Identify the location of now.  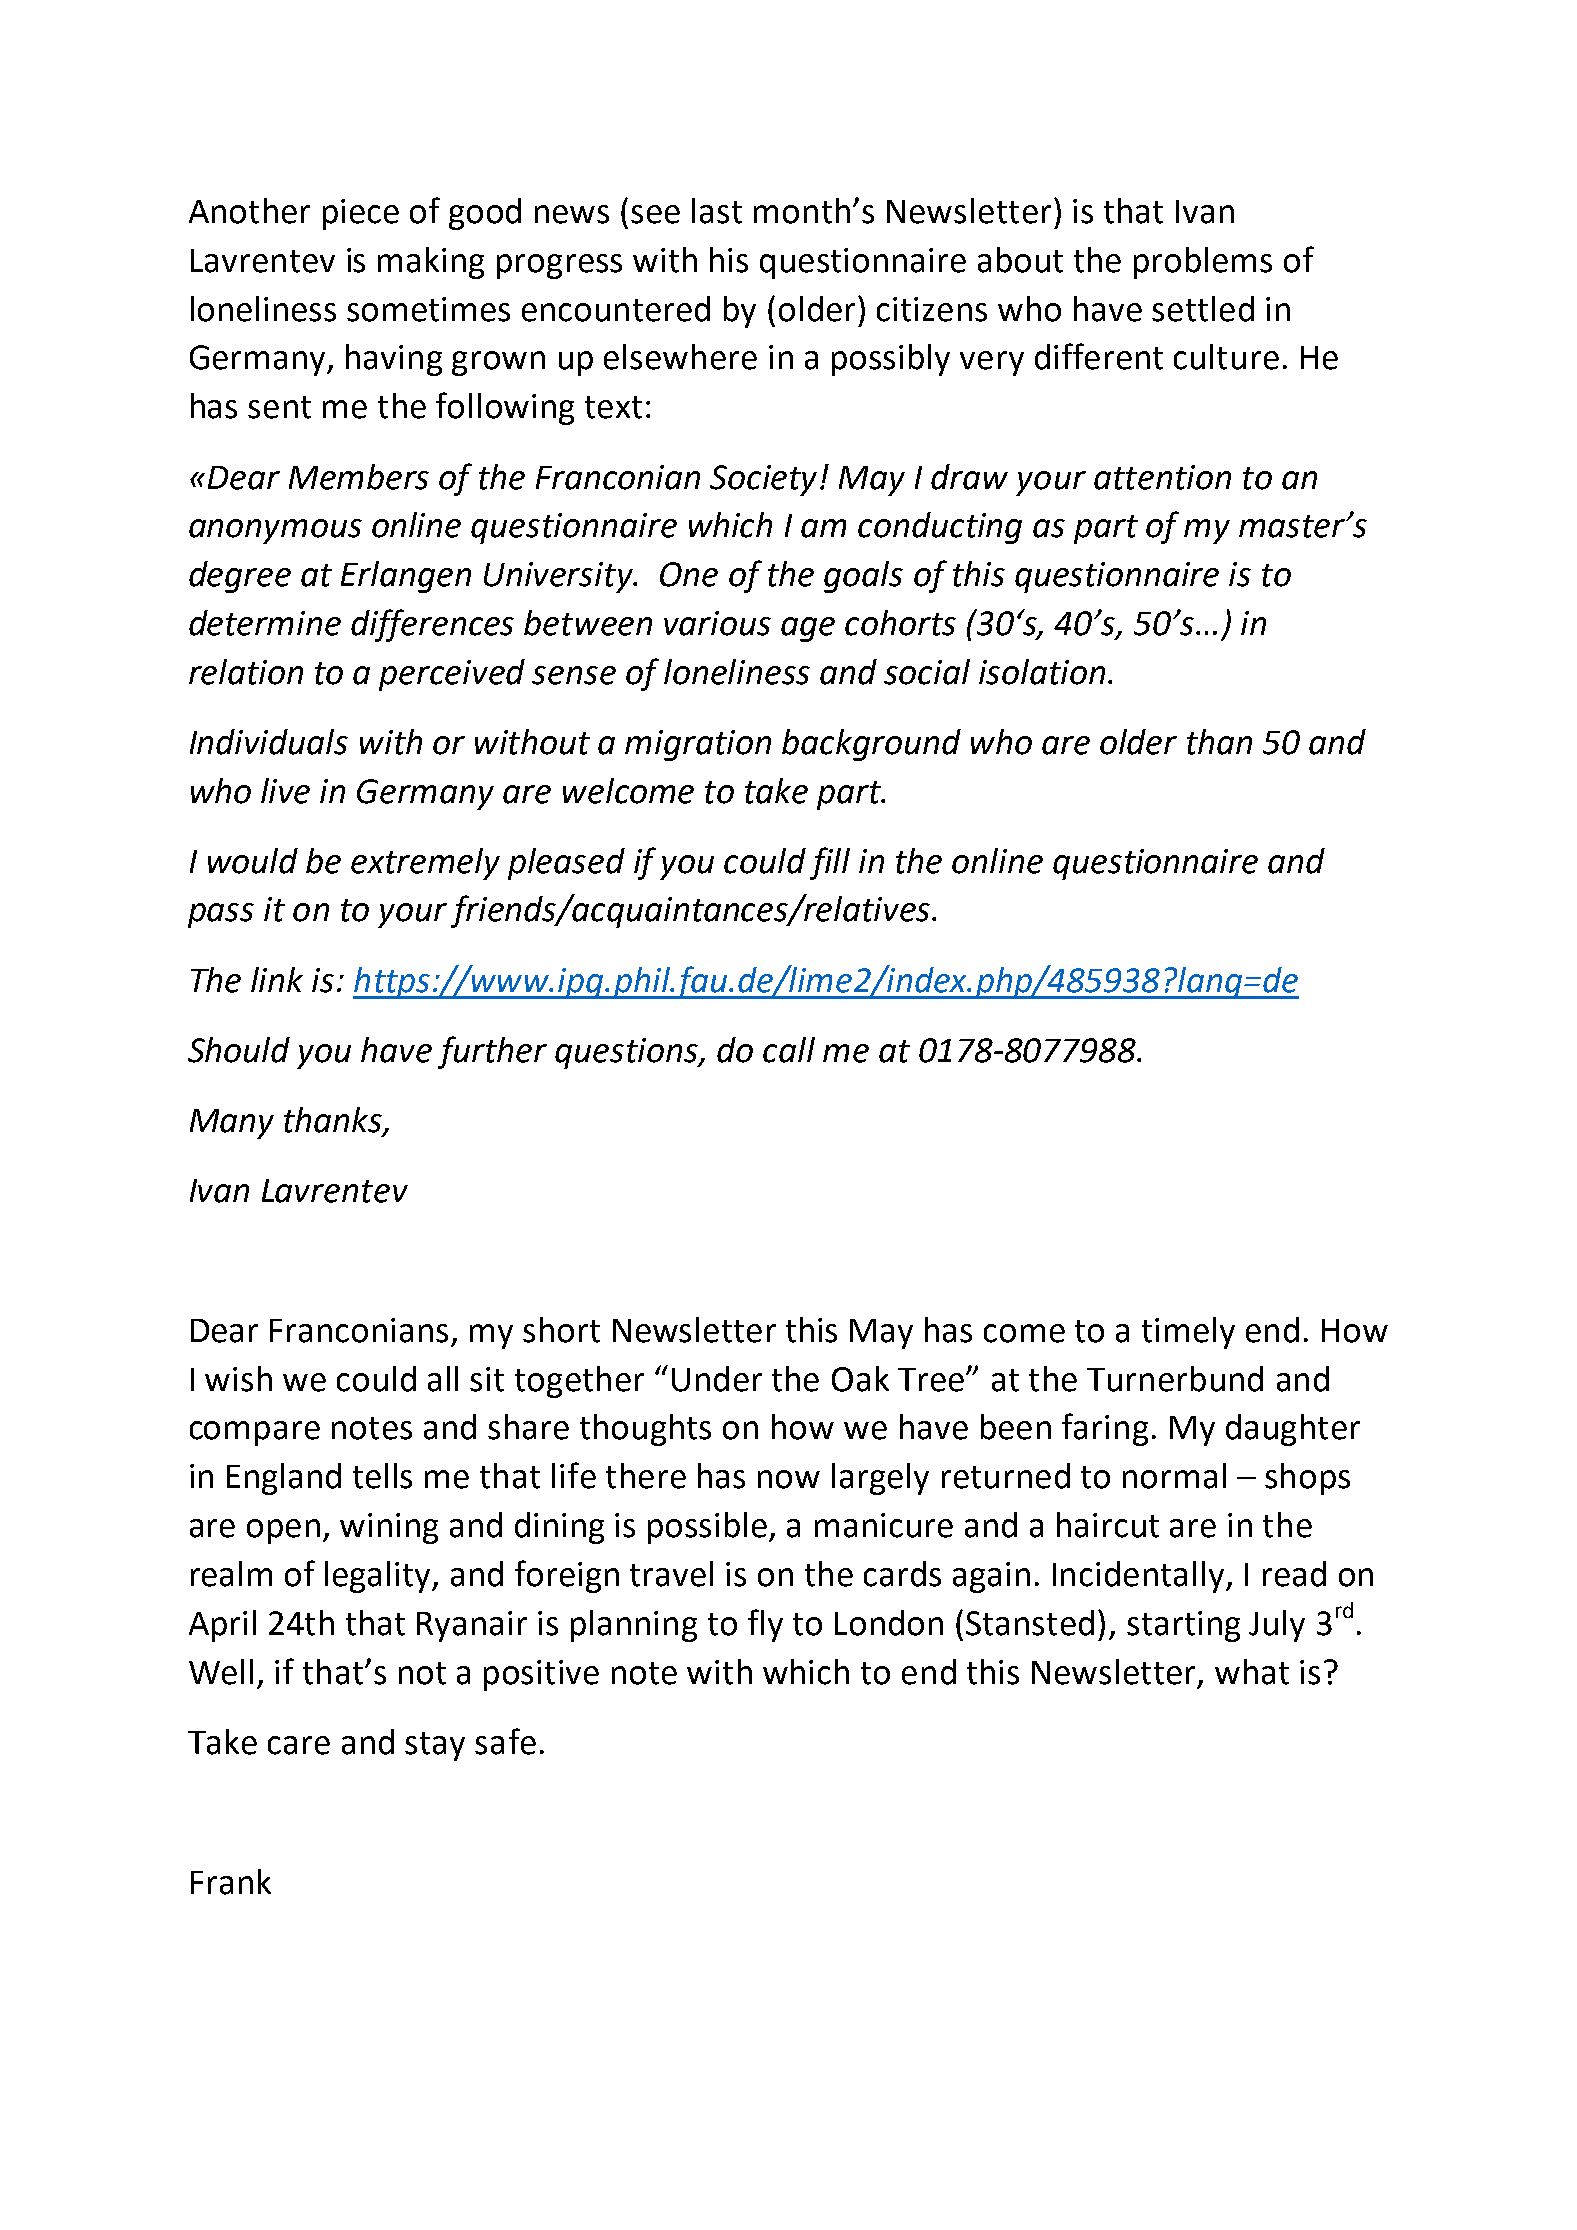
(789, 1479).
